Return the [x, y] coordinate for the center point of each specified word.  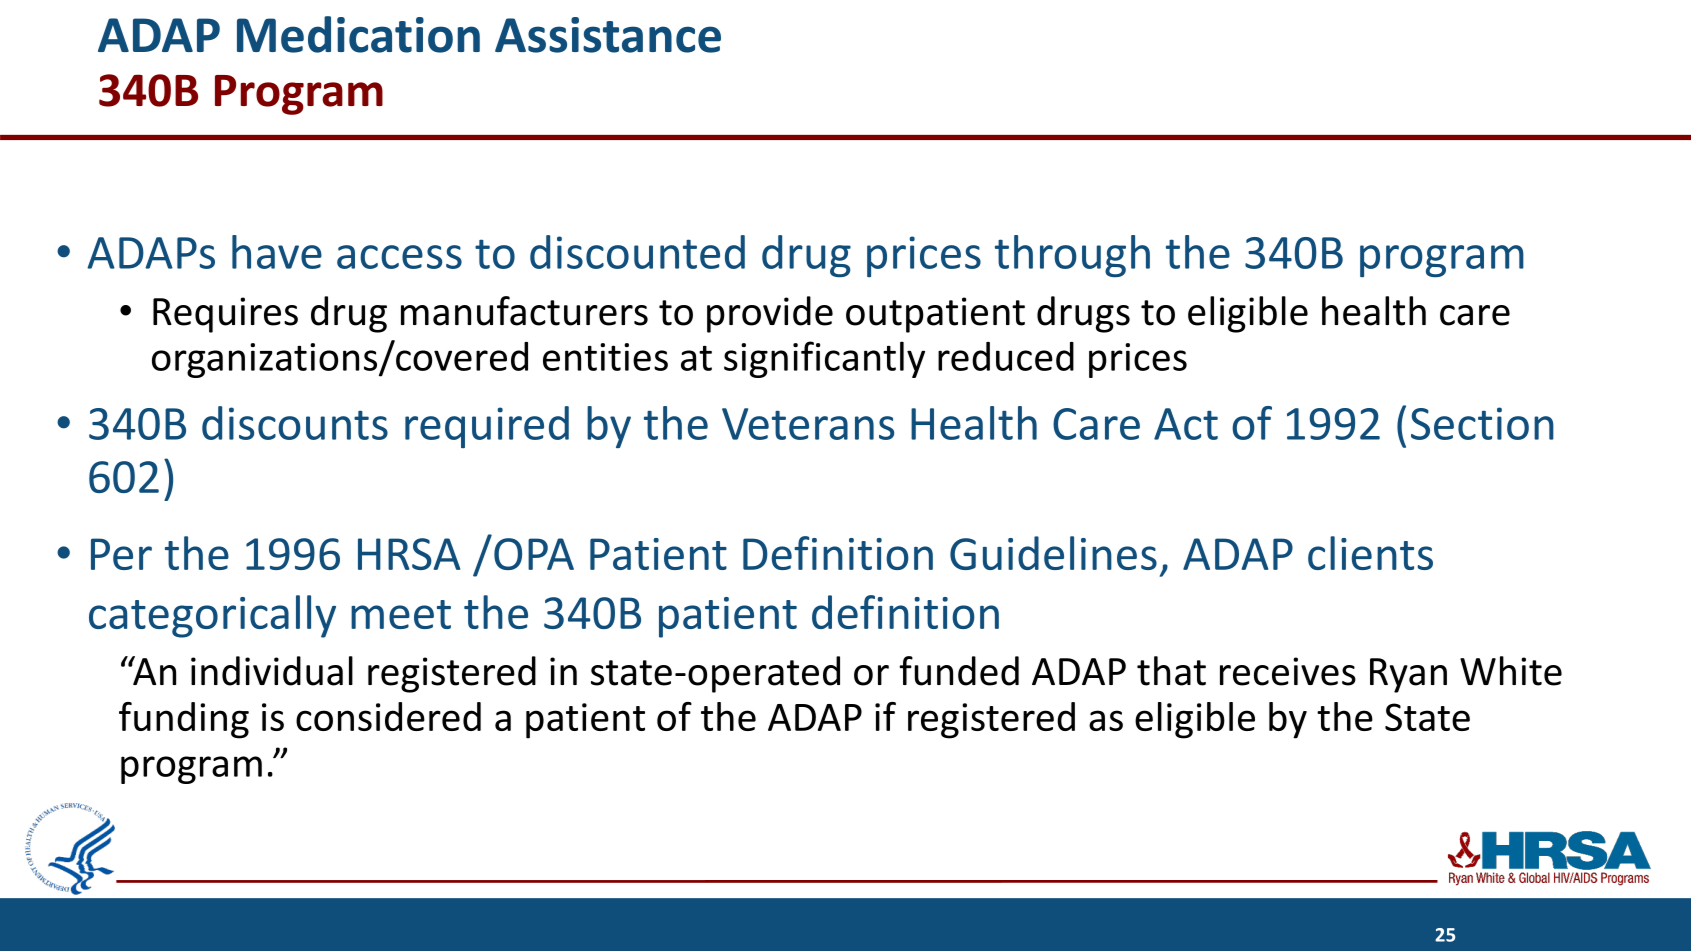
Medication [358, 34]
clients [1370, 553]
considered [388, 716]
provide [770, 314]
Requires [225, 315]
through [1072, 256]
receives [1288, 671]
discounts [295, 423]
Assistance [608, 35]
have [277, 252]
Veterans [808, 424]
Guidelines [1053, 553]
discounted [637, 252]
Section [1482, 423]
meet [401, 614]
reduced [1006, 356]
